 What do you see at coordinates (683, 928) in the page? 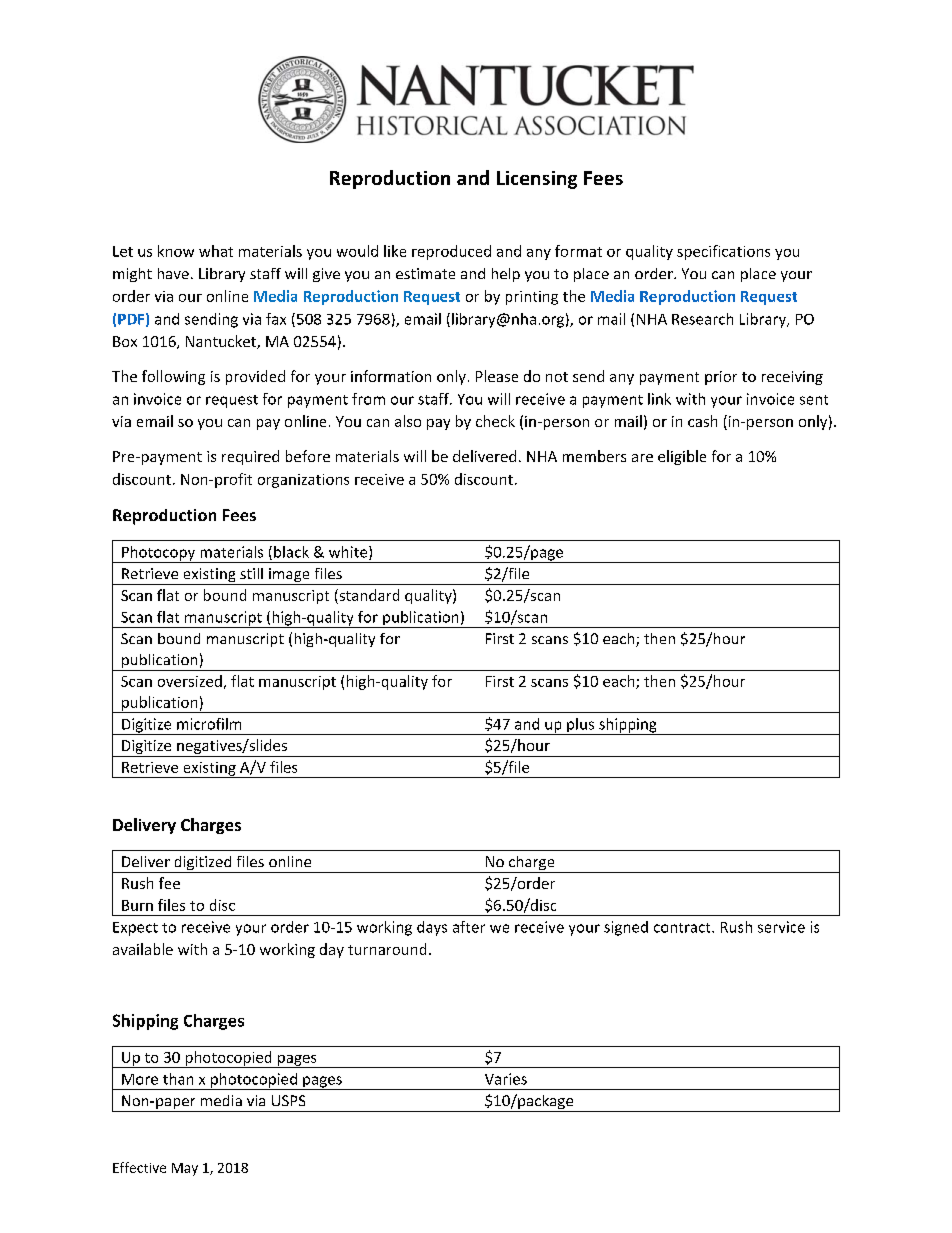
I see `contract` at bounding box center [683, 928].
